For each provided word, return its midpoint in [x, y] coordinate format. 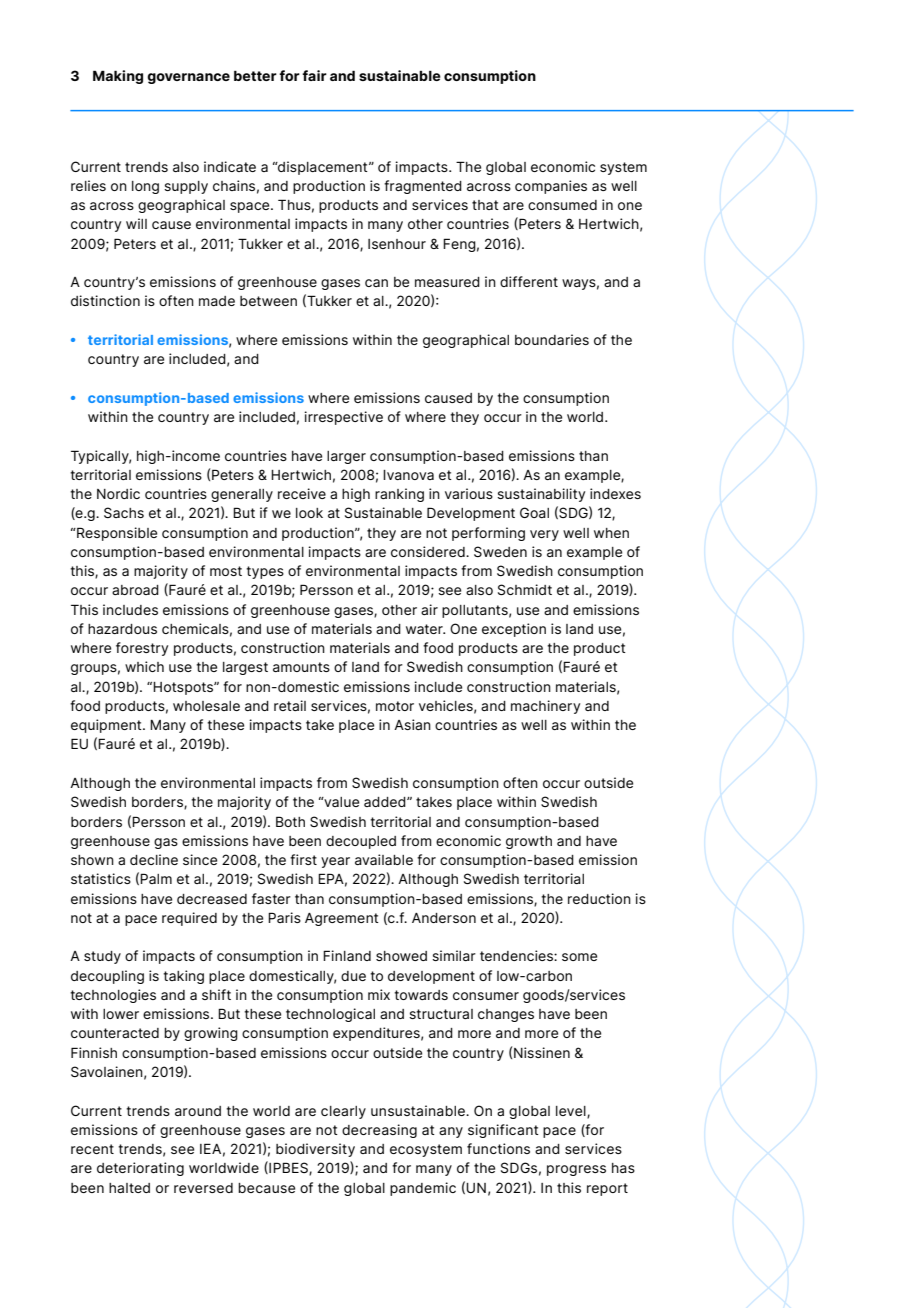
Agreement [342, 919]
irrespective [343, 418]
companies [551, 187]
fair [314, 75]
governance [188, 78]
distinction [105, 300]
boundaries [552, 339]
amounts [301, 667]
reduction [599, 898]
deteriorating [140, 1169]
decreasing [379, 1131]
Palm [156, 878]
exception [514, 630]
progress [576, 1170]
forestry [142, 649]
